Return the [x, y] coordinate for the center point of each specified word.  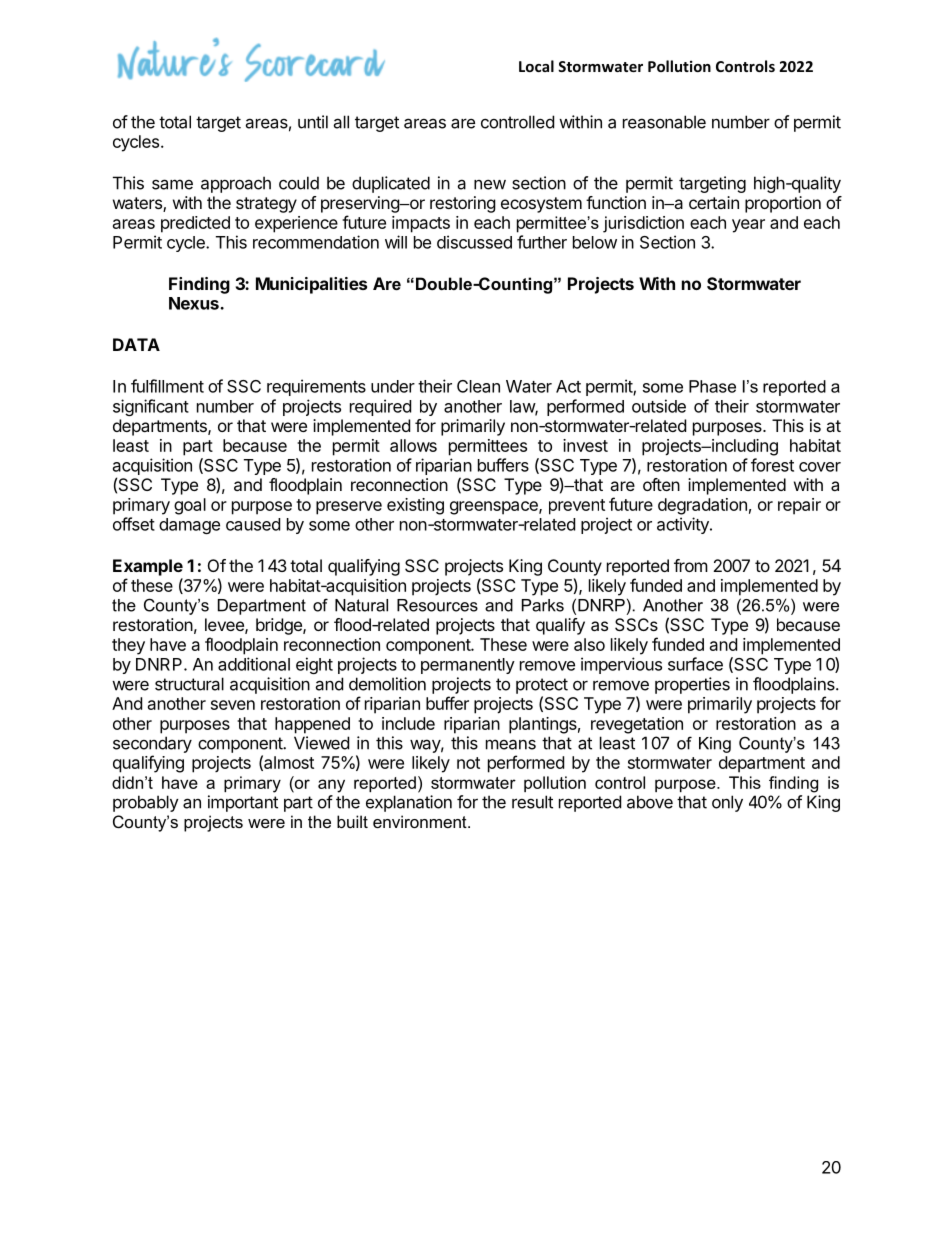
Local [536, 66]
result [532, 802]
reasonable [664, 122]
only [727, 803]
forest [772, 465]
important [243, 803]
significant [151, 407]
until [313, 122]
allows [413, 445]
